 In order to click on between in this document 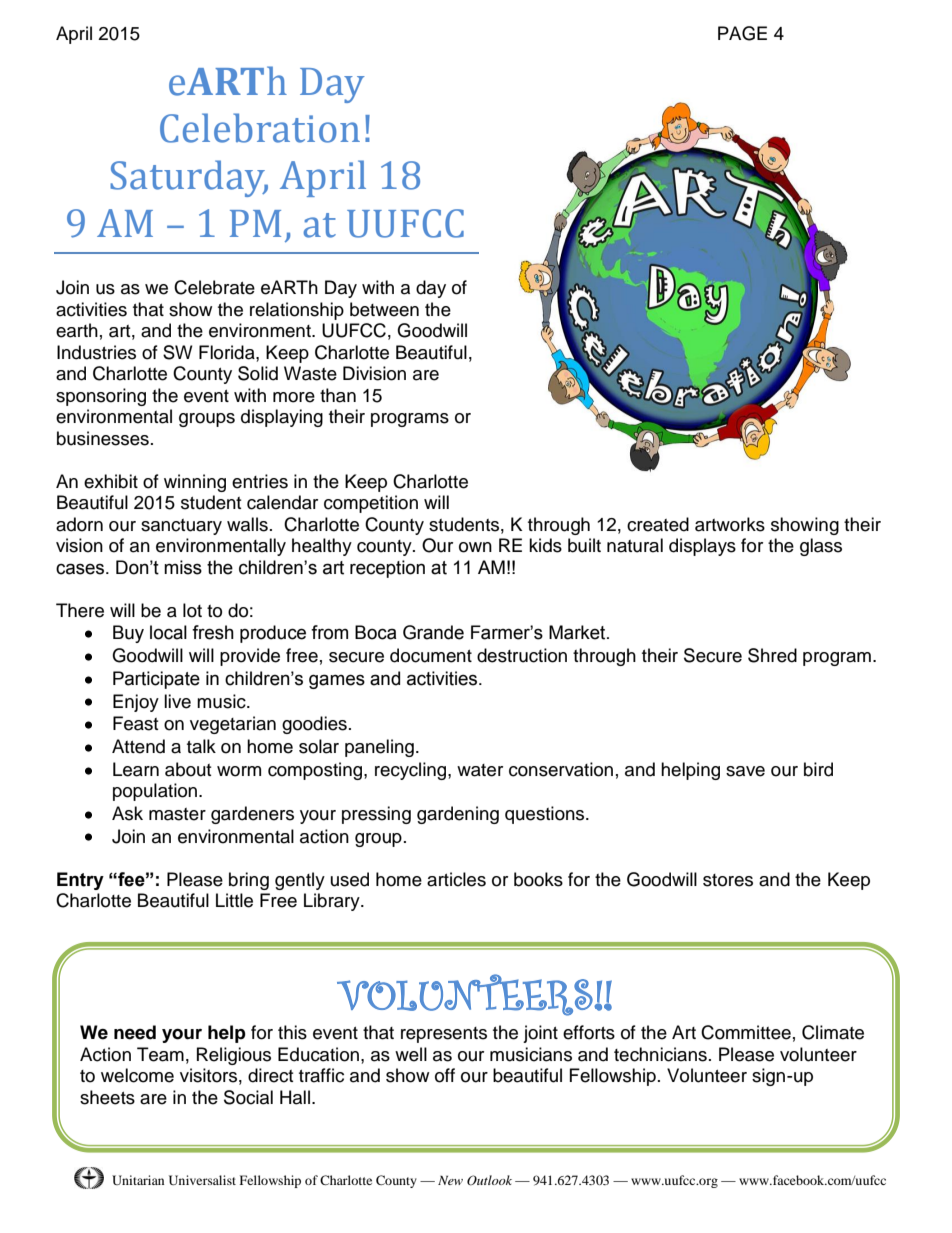, I will do `click(384, 309)`.
